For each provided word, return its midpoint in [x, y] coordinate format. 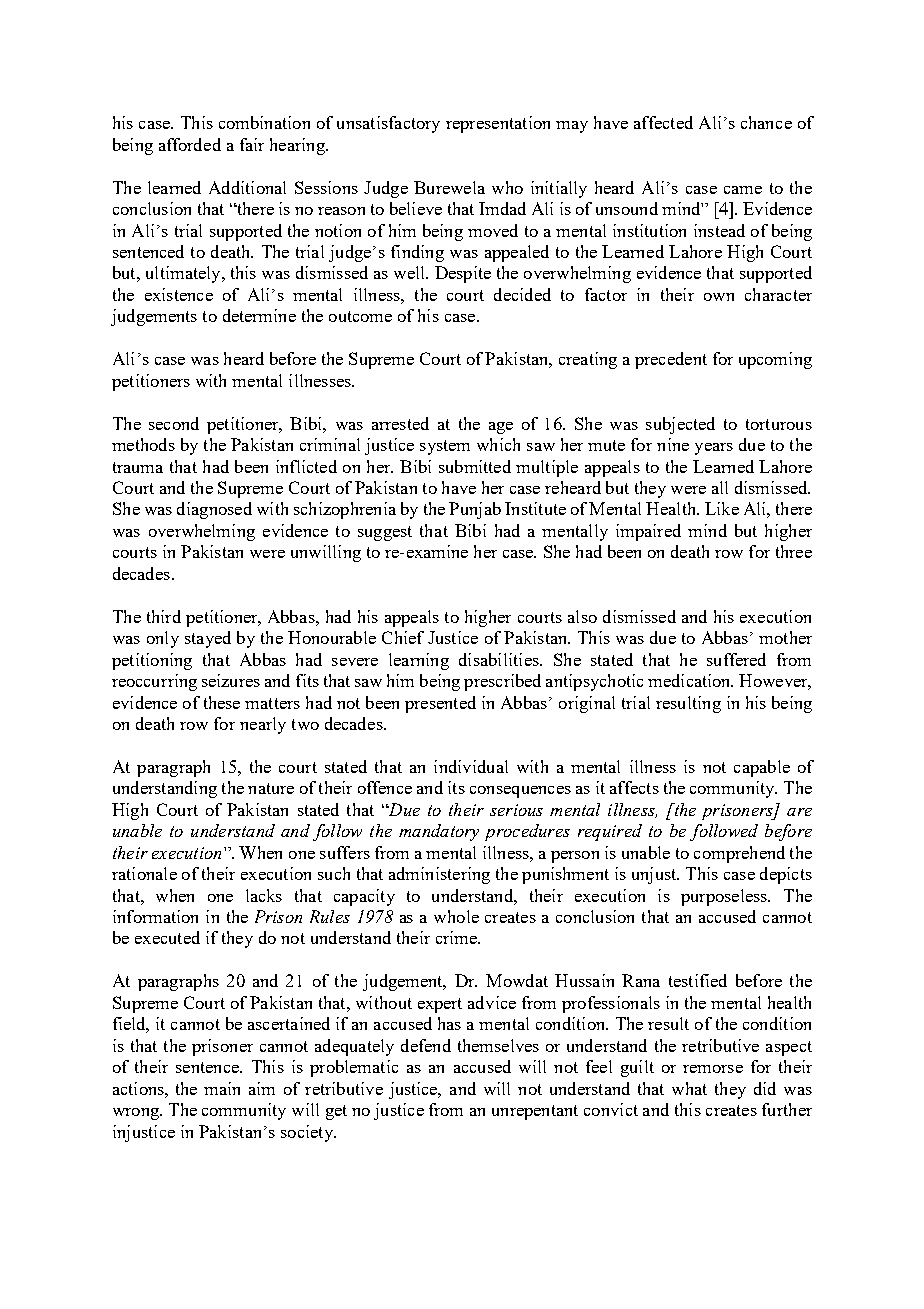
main [222, 1088]
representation [498, 124]
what [689, 1088]
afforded [190, 144]
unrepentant [535, 1112]
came [743, 190]
